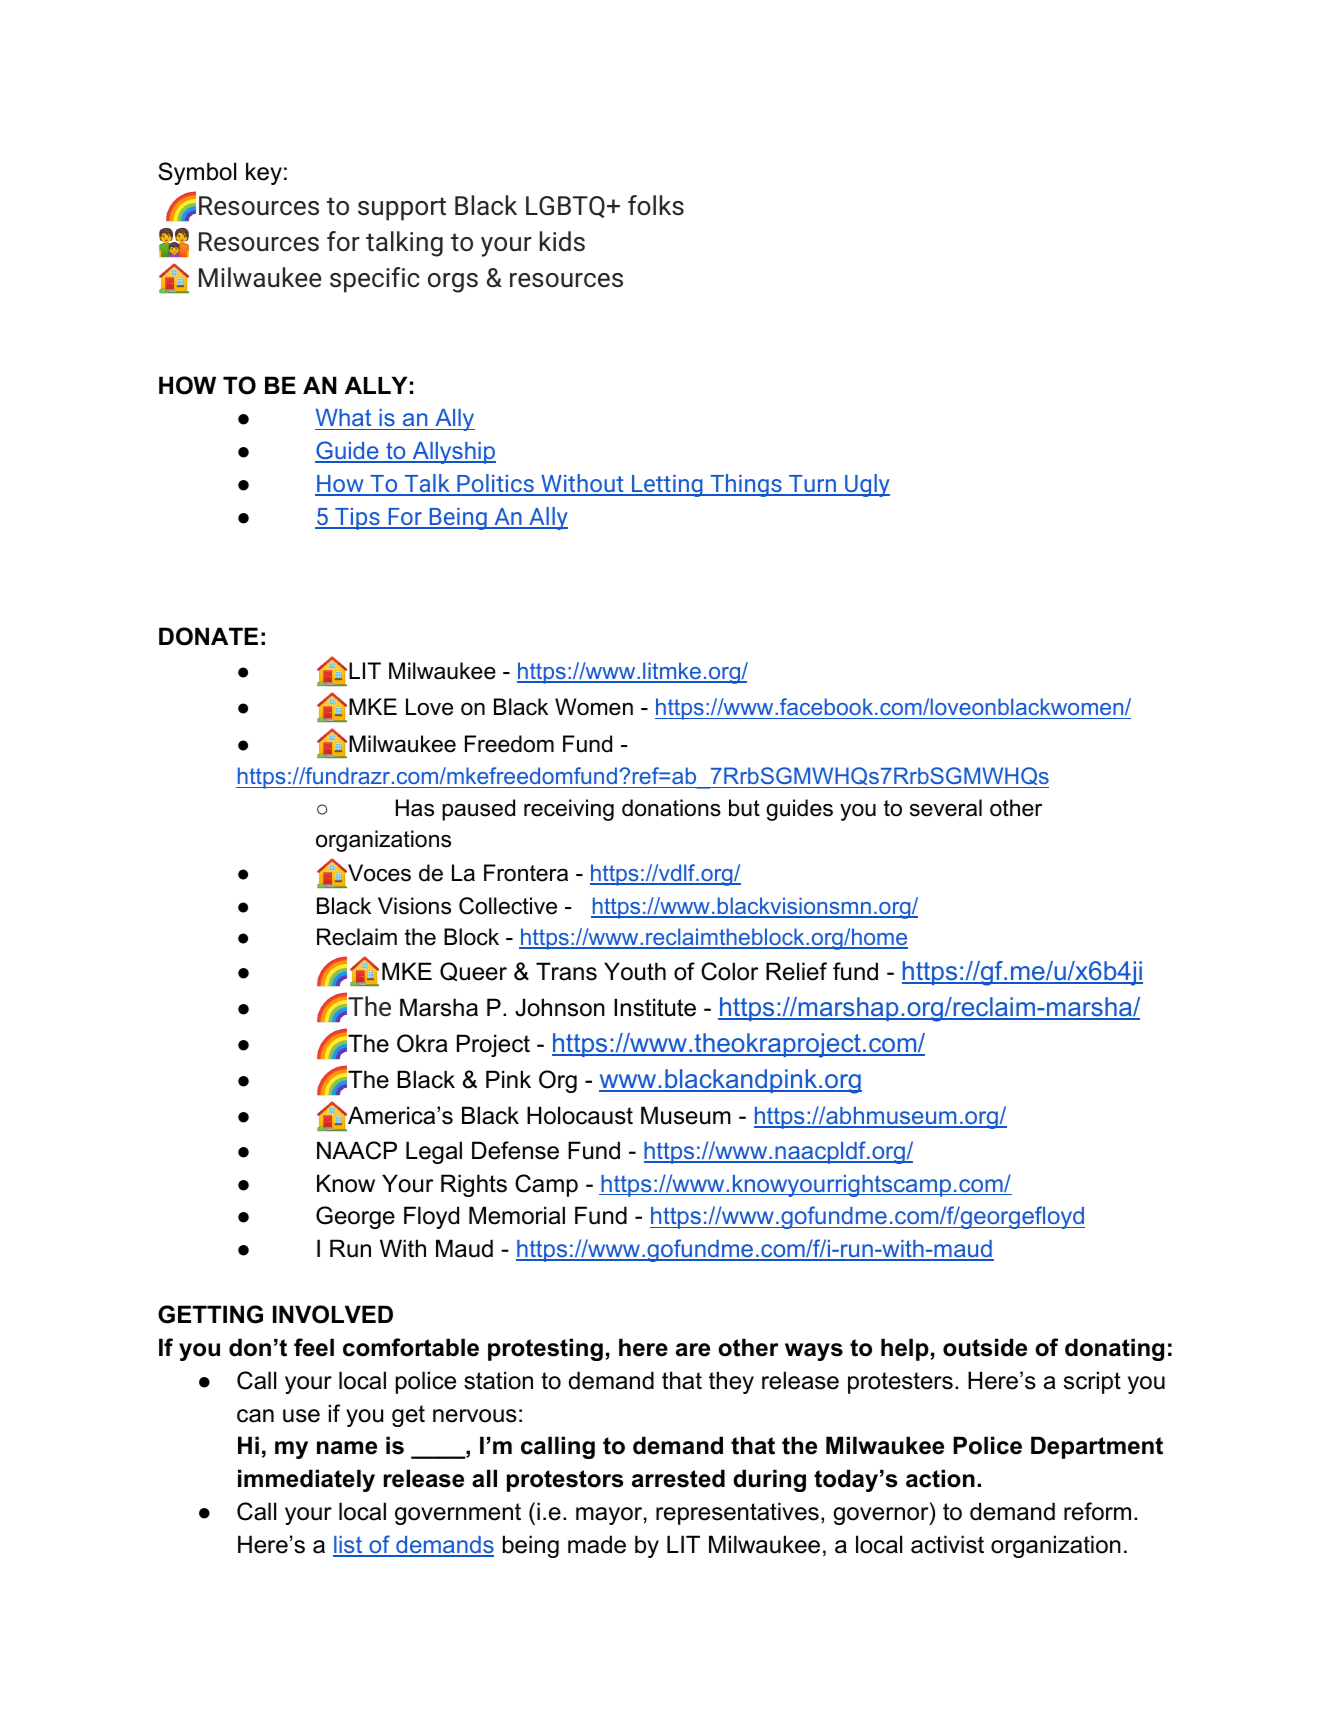  Describe the element at coordinates (580, 1115) in the image. I see `Holocaust` at that location.
